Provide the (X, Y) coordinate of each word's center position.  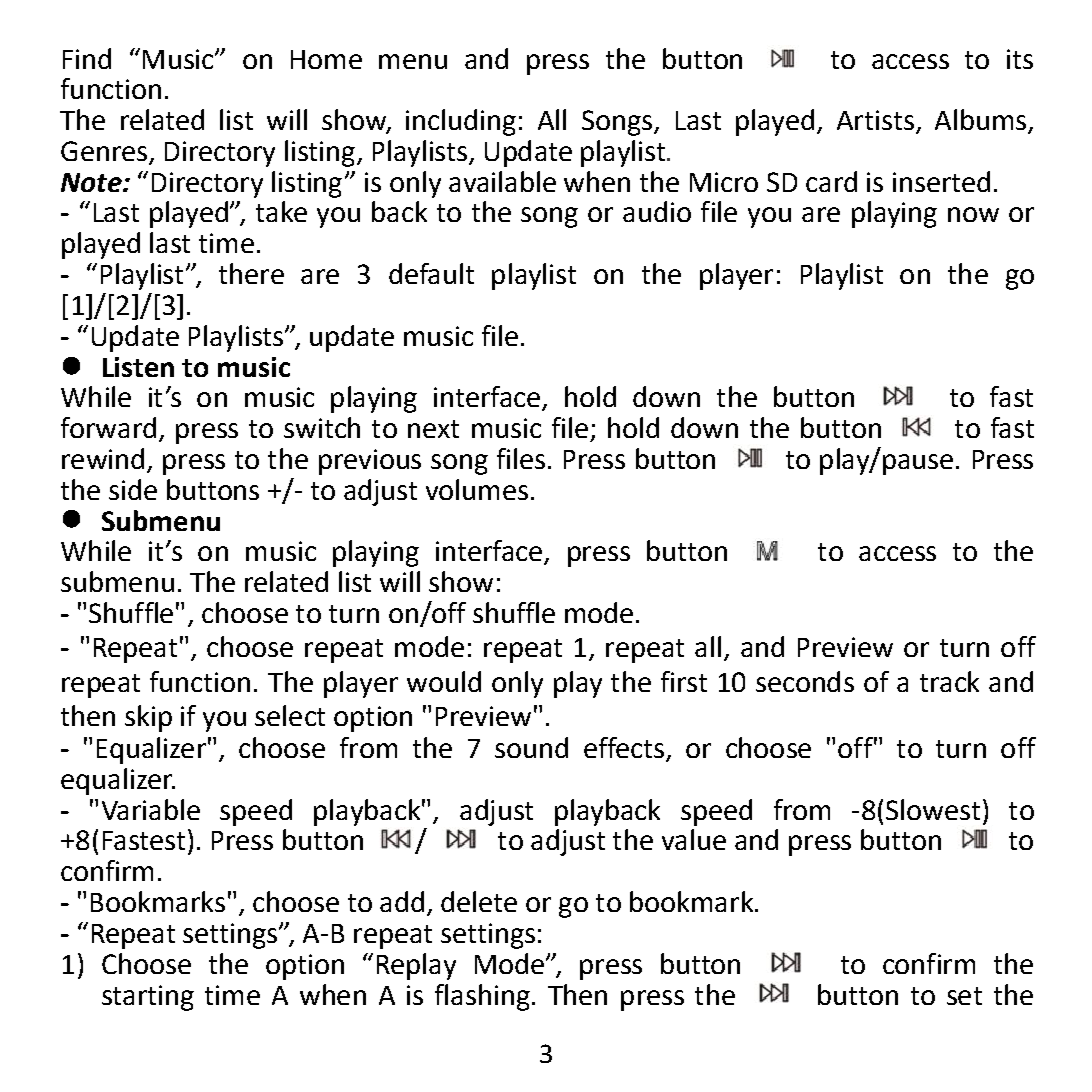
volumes (477, 489)
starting (148, 998)
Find (87, 58)
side (133, 489)
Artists (875, 120)
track (949, 681)
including (461, 122)
